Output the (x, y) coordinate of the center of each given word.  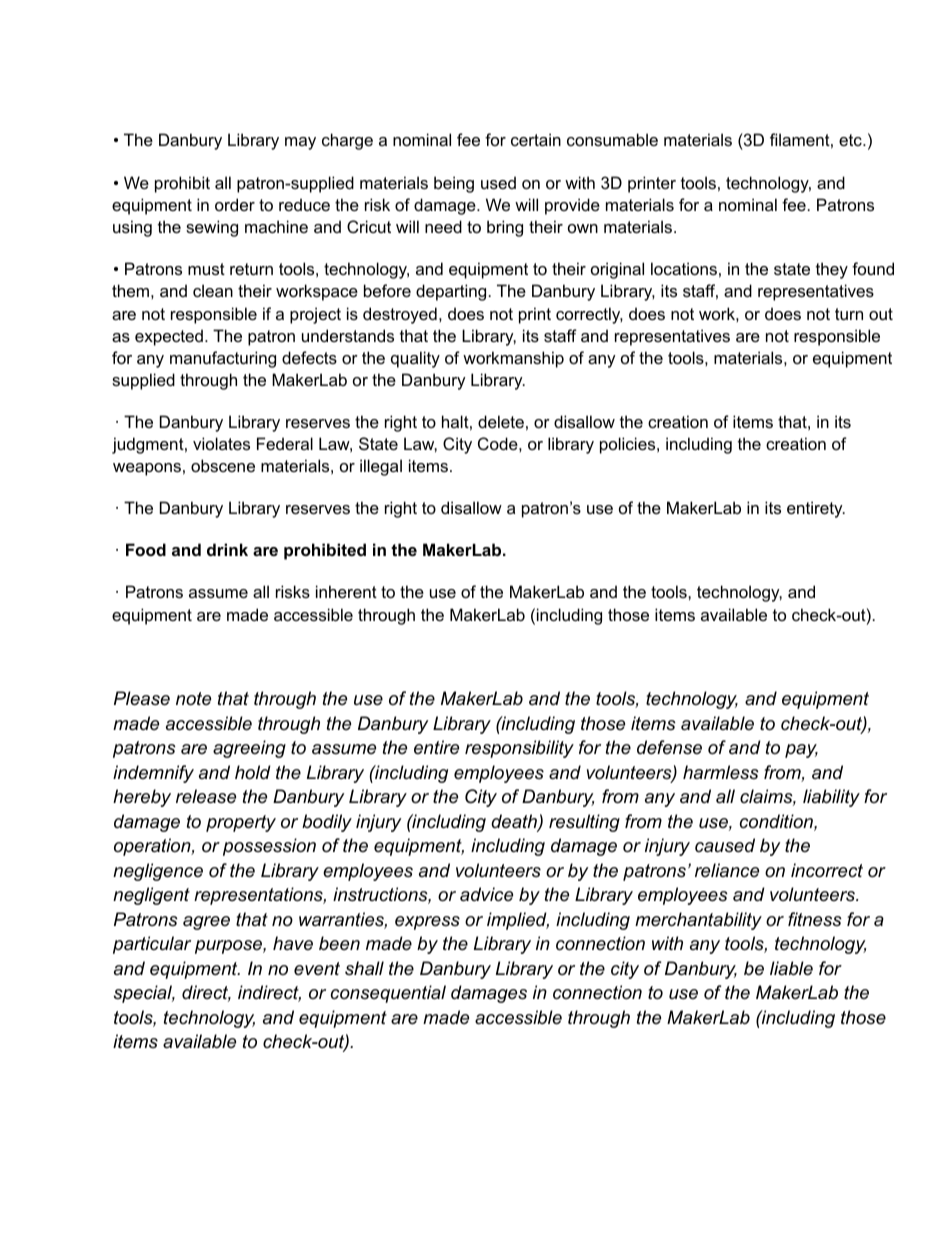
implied (518, 921)
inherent (346, 591)
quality (415, 359)
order (235, 204)
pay (801, 751)
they (832, 270)
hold (253, 772)
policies (629, 445)
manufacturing (223, 359)
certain (536, 139)
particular (152, 945)
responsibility (519, 749)
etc (851, 140)
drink (227, 549)
